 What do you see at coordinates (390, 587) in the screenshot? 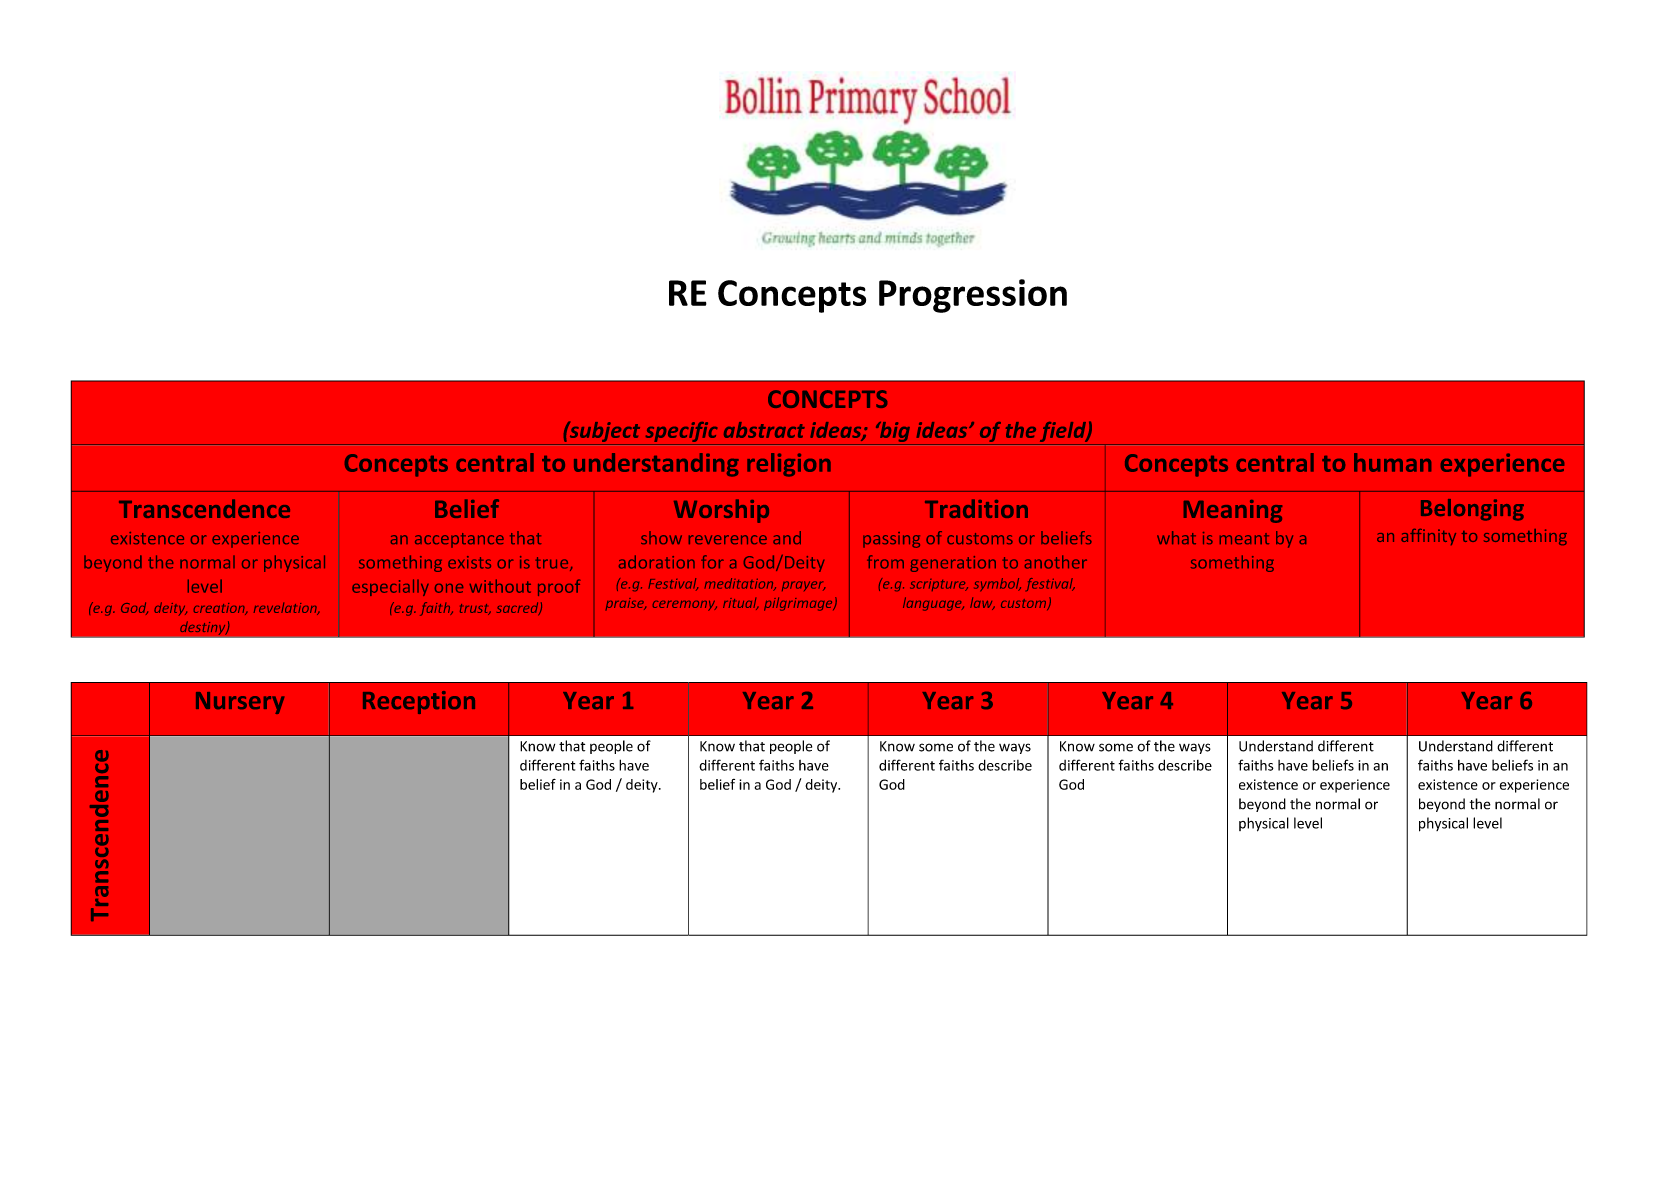
I see `especially` at bounding box center [390, 587].
